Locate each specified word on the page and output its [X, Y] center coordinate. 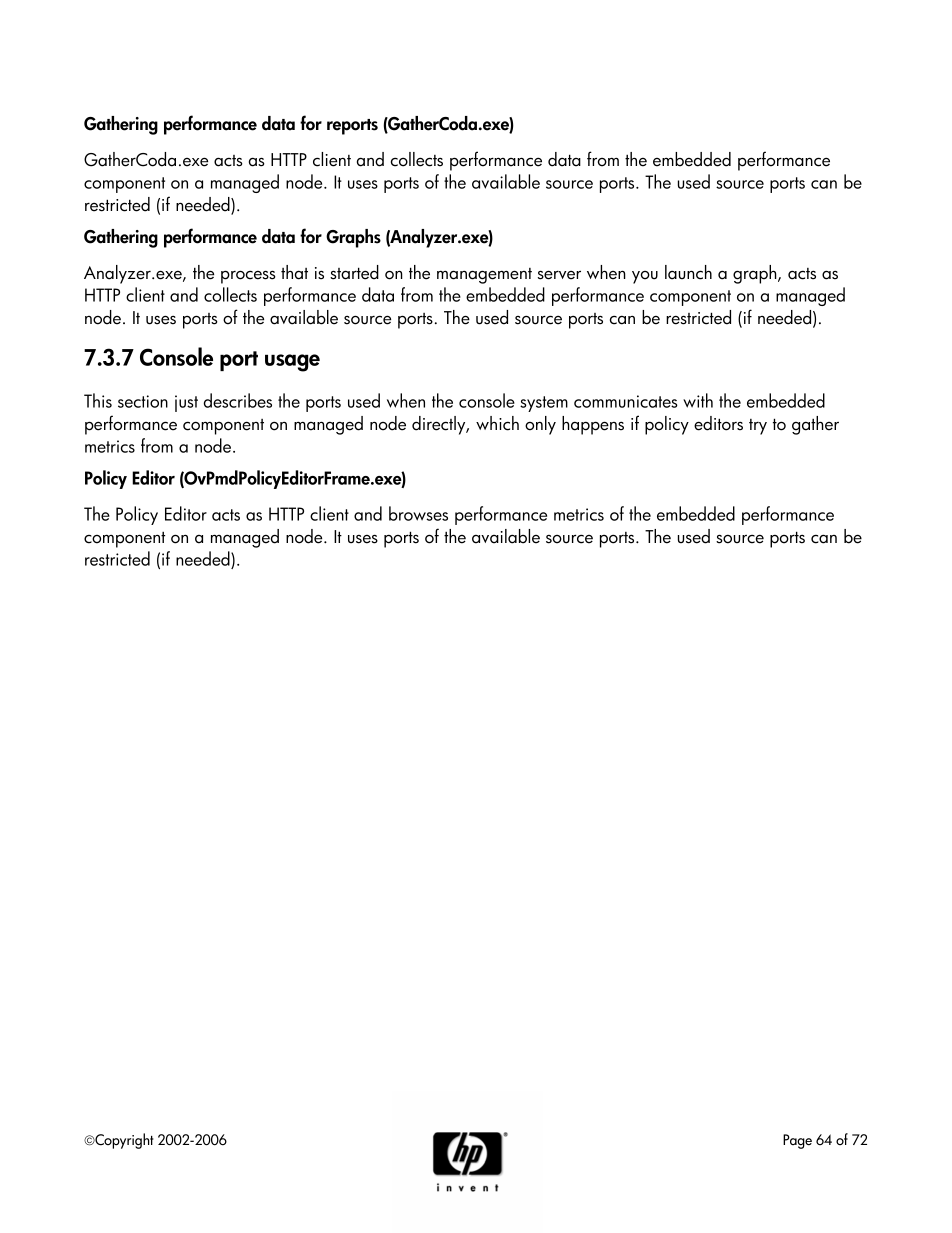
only [540, 425]
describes [238, 400]
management [484, 276]
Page [797, 1141]
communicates [626, 401]
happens [593, 425]
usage [292, 363]
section [143, 401]
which [497, 423]
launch [688, 272]
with [698, 400]
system [544, 404]
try [758, 427]
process [248, 277]
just [186, 403]
